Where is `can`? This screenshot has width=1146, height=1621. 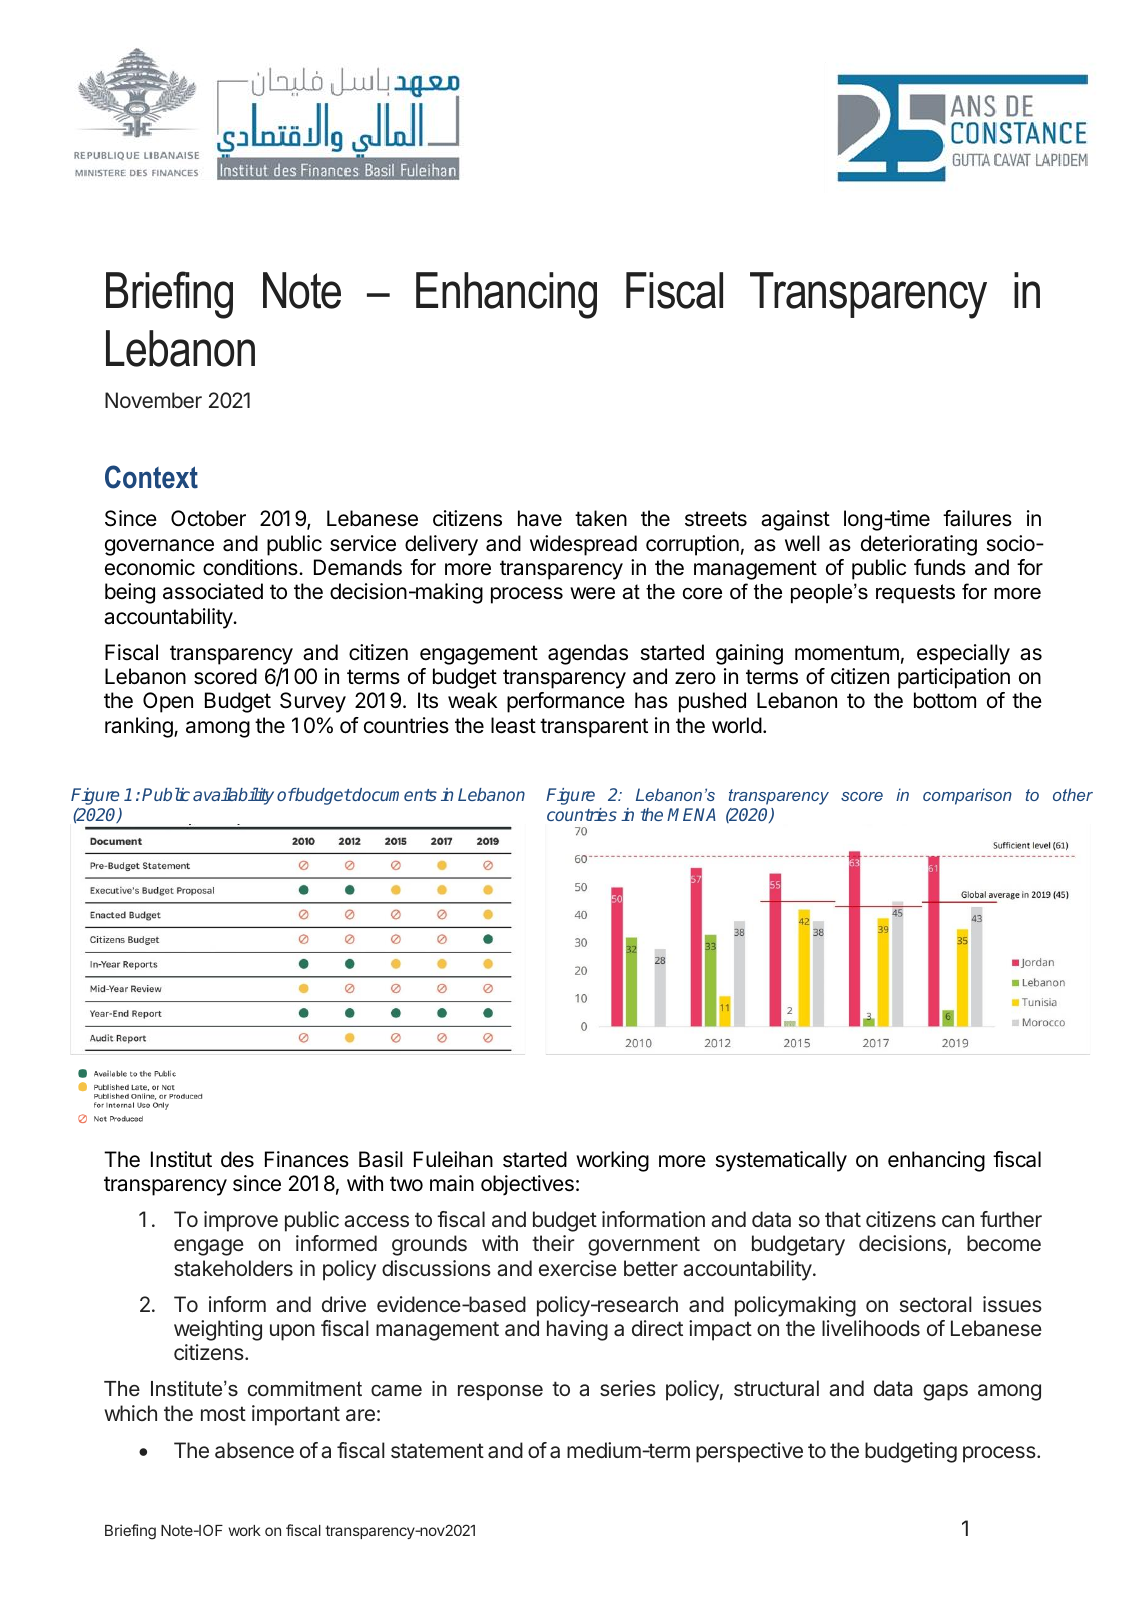
can is located at coordinates (958, 1221).
